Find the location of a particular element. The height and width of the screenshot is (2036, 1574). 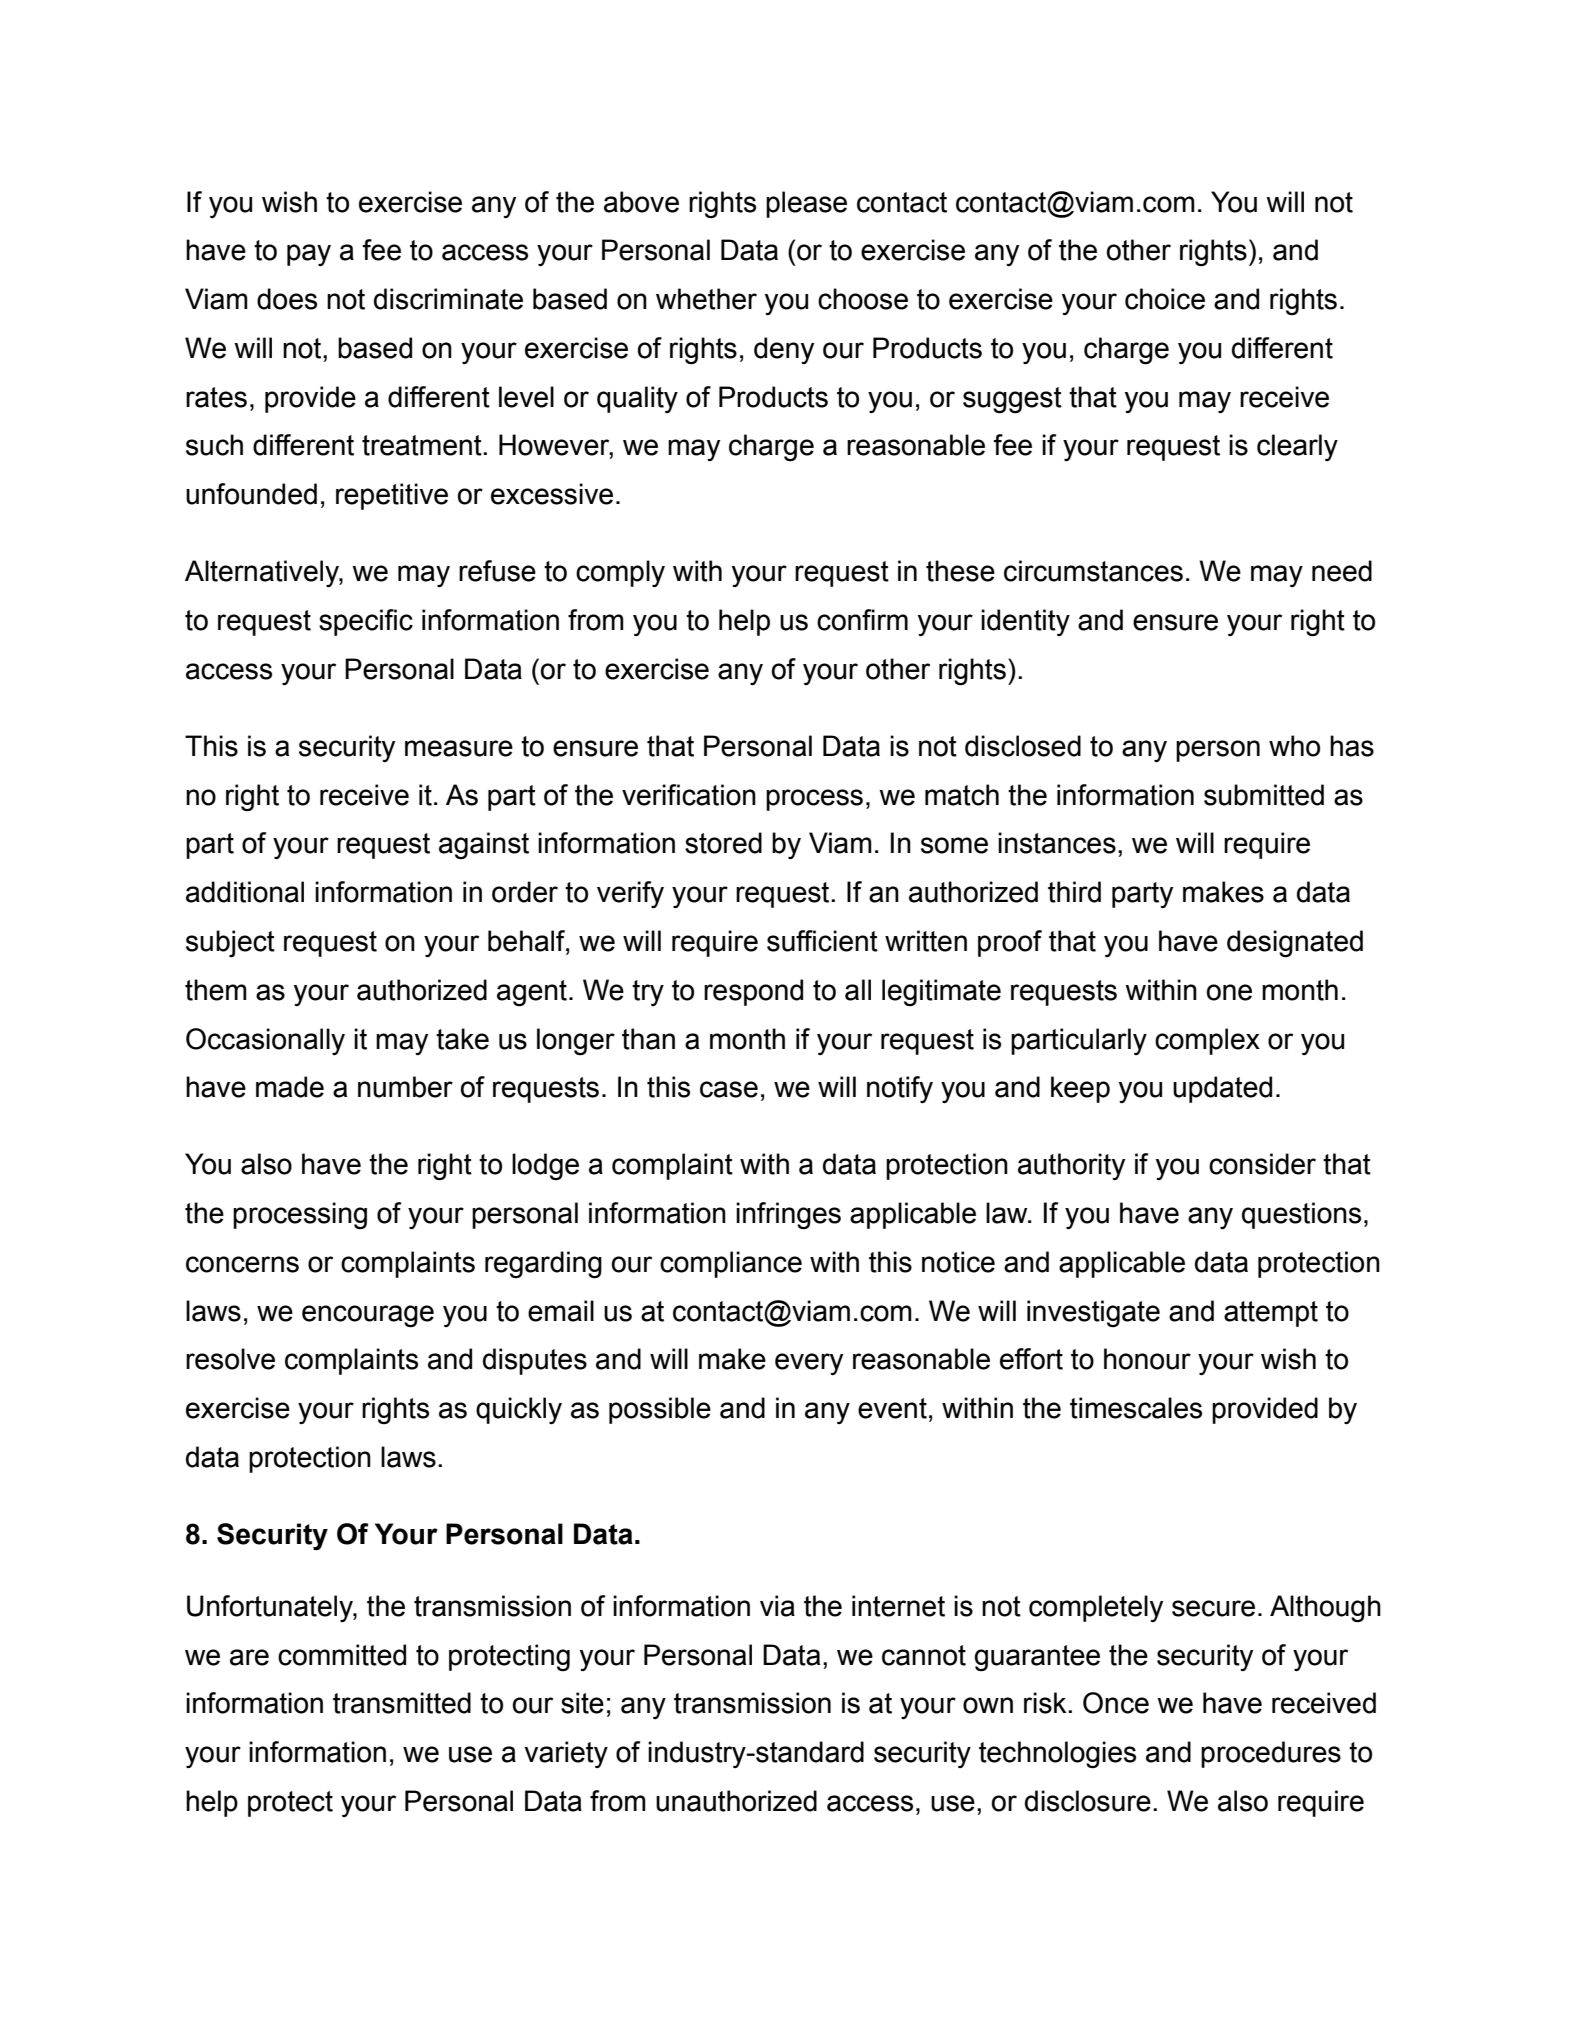

specific is located at coordinates (366, 622).
